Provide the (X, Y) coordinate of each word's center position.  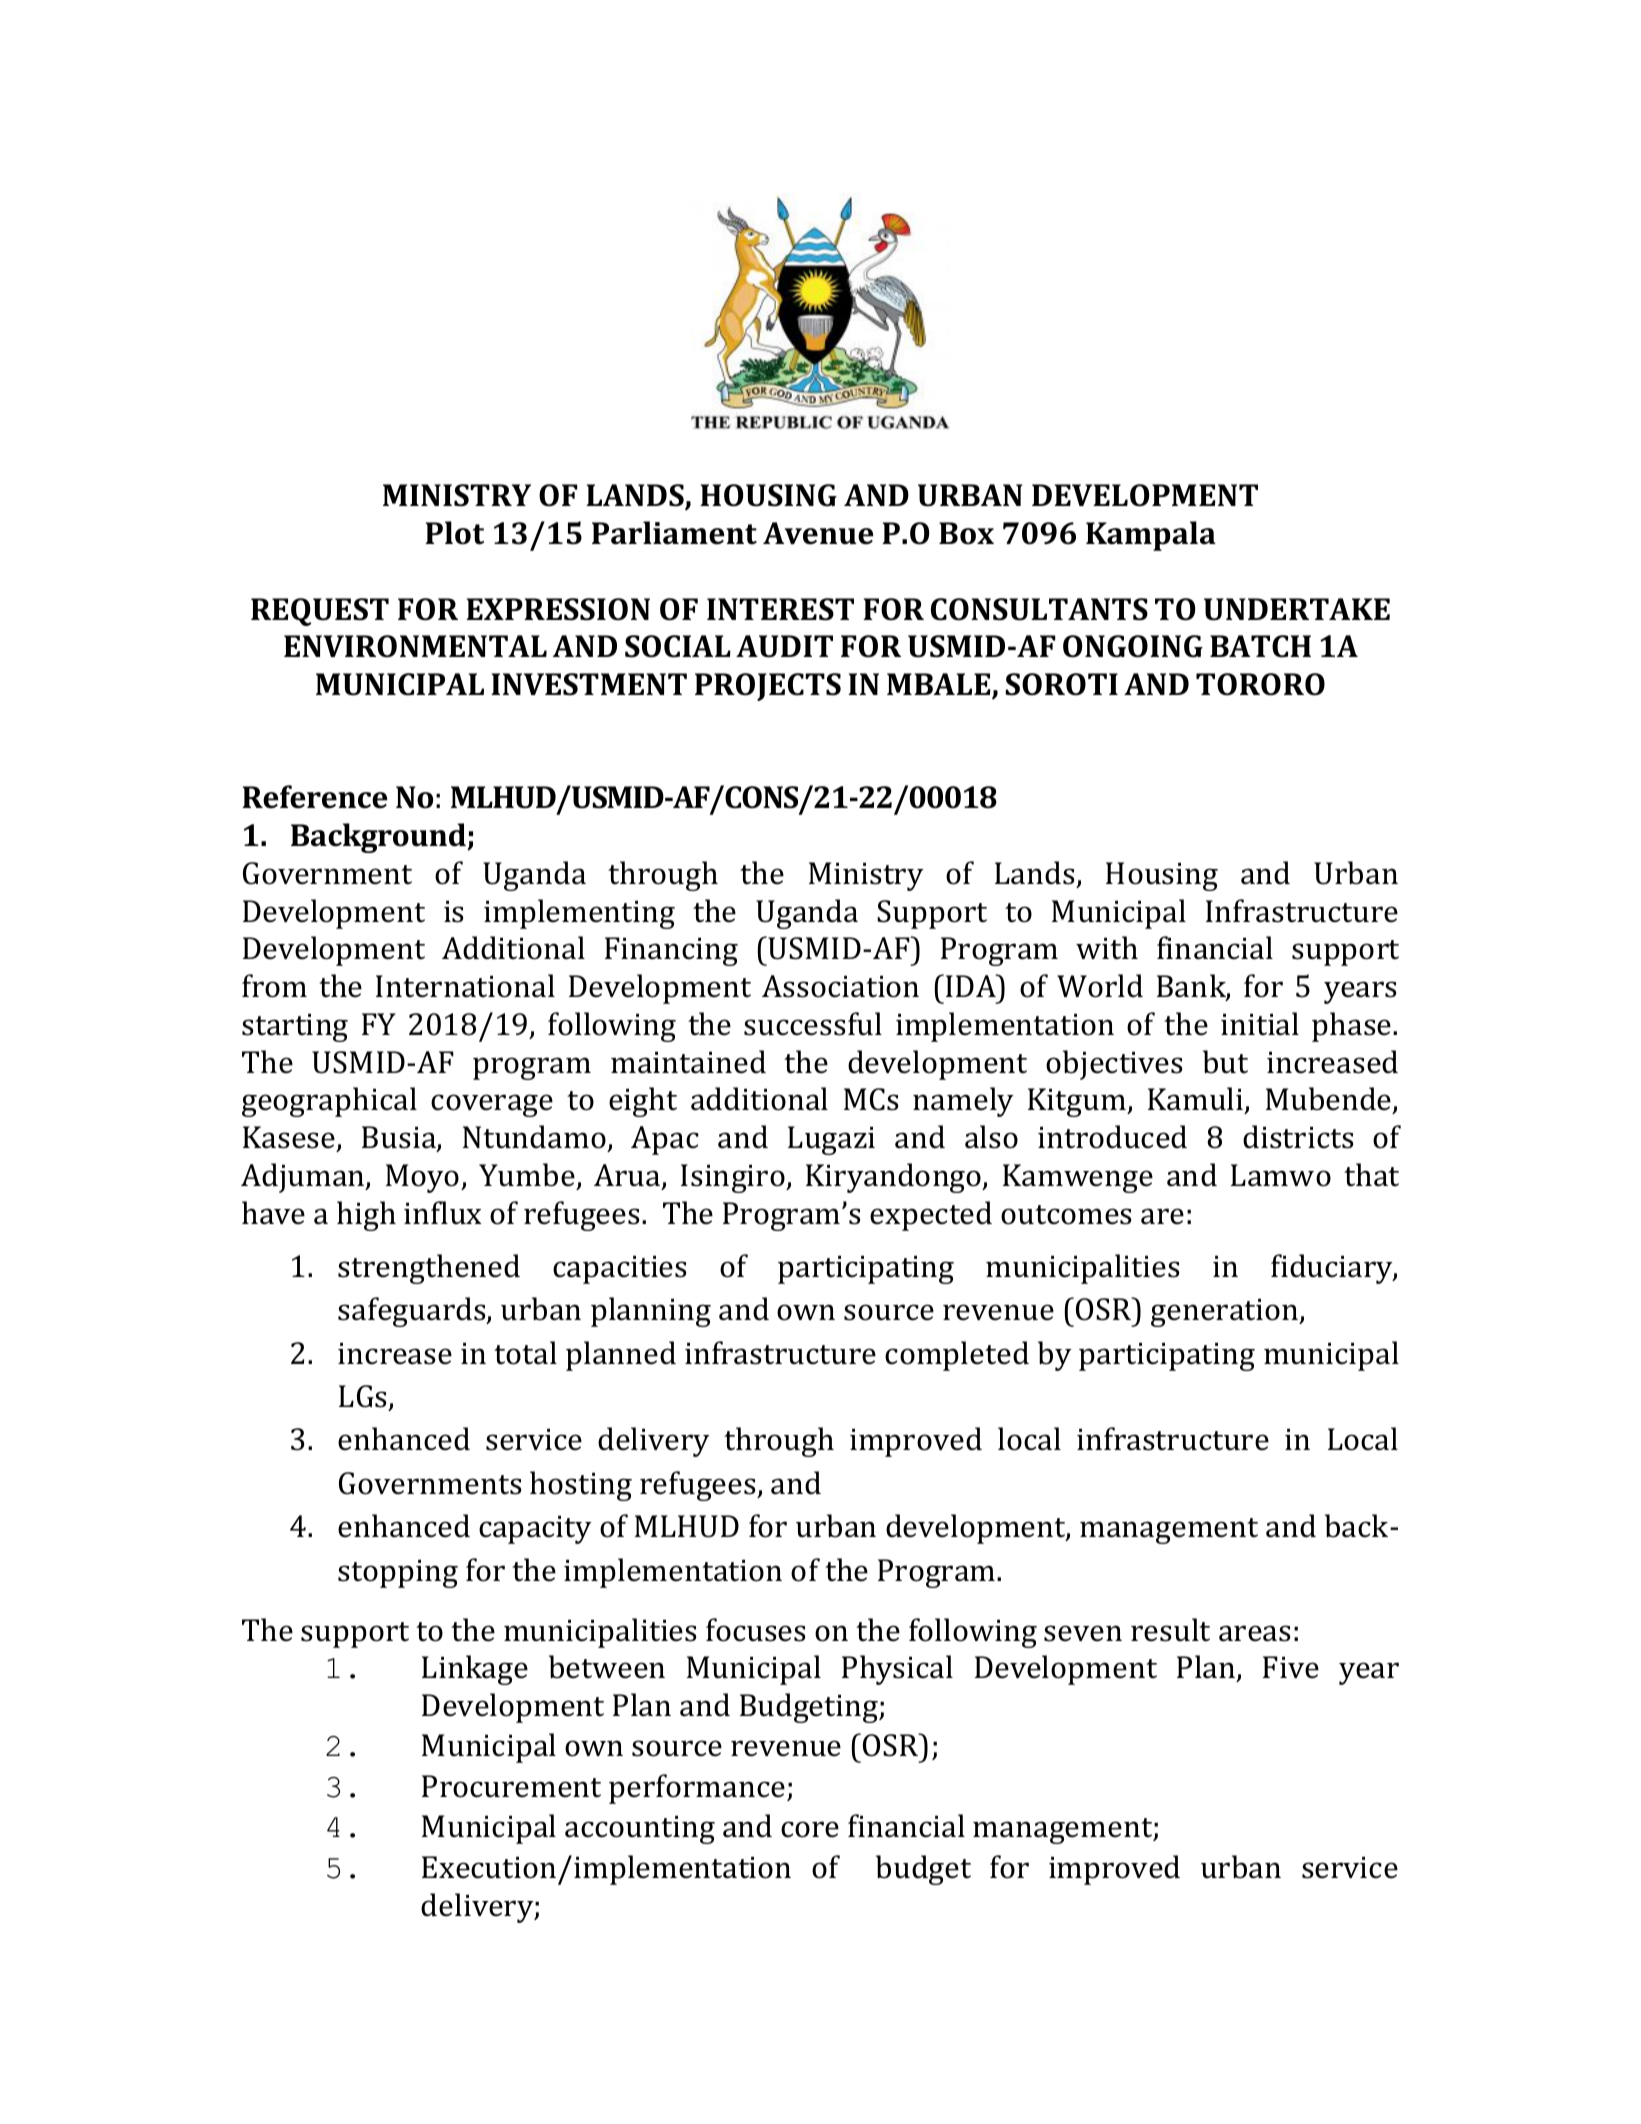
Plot (454, 533)
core (810, 1829)
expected (931, 1216)
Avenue (818, 533)
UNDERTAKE (1297, 609)
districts (1298, 1137)
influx (442, 1213)
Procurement (511, 1786)
